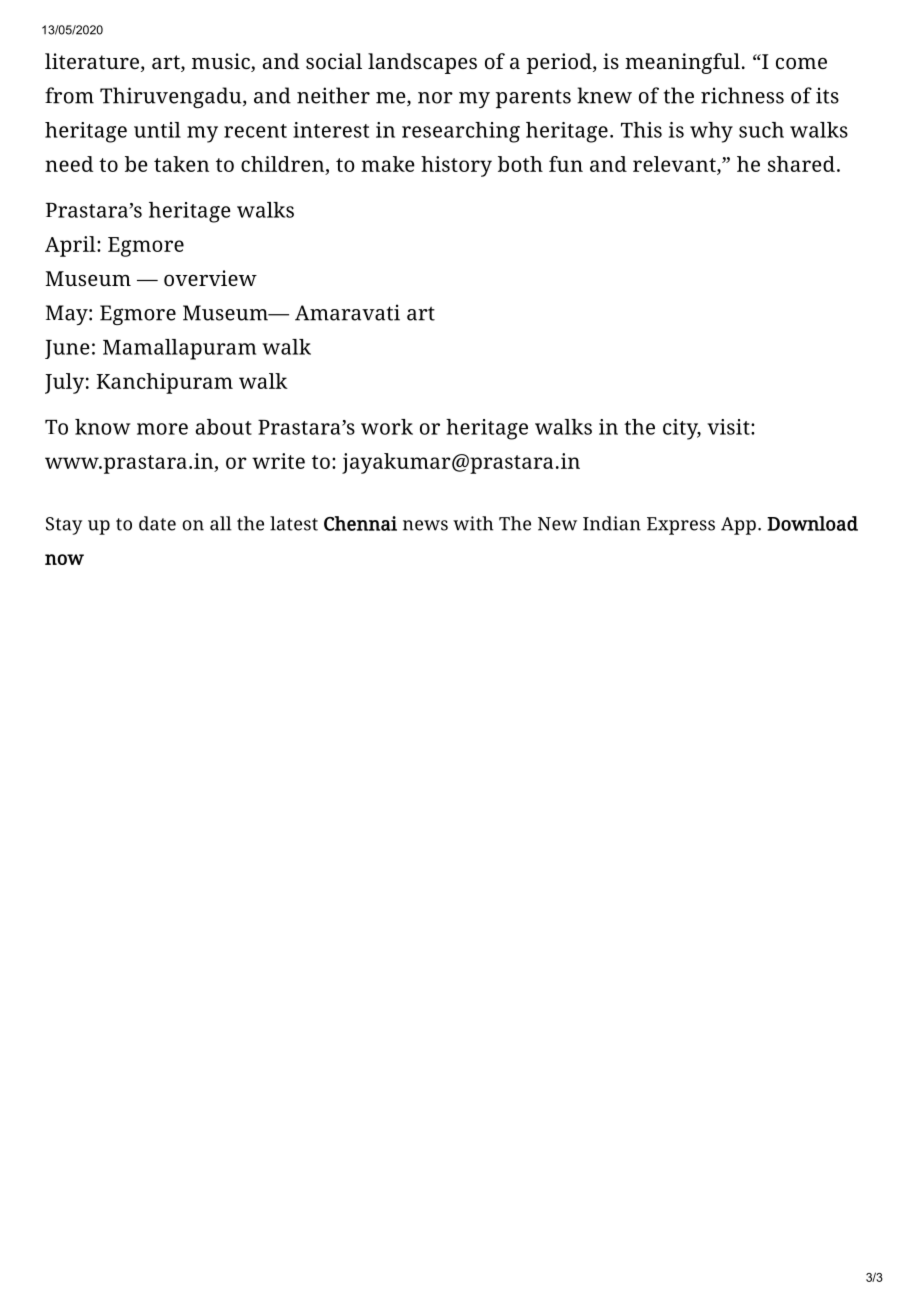  I want to click on meaningful, so click(682, 63).
